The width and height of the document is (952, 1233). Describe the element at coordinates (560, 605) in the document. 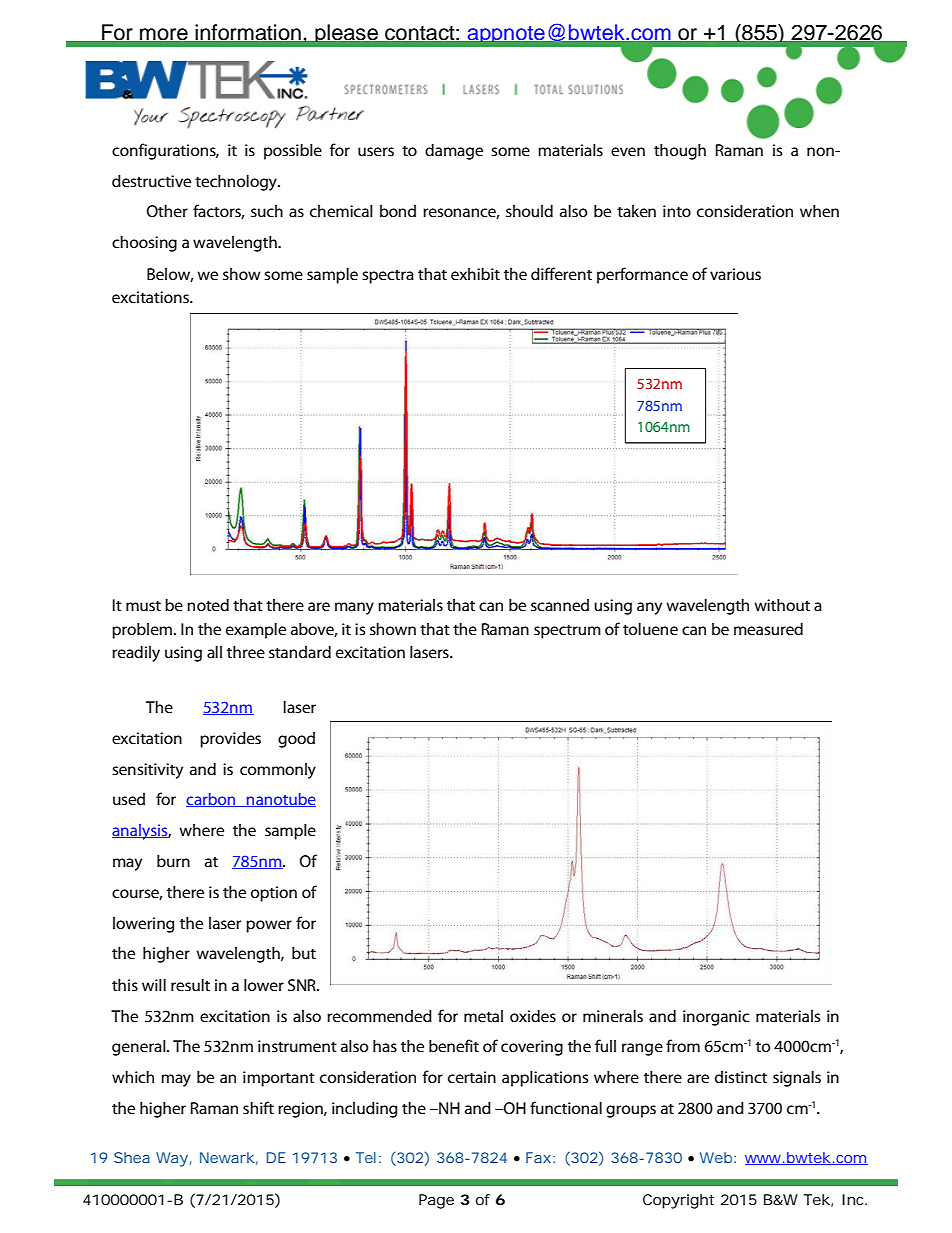

I see `scanned` at that location.
